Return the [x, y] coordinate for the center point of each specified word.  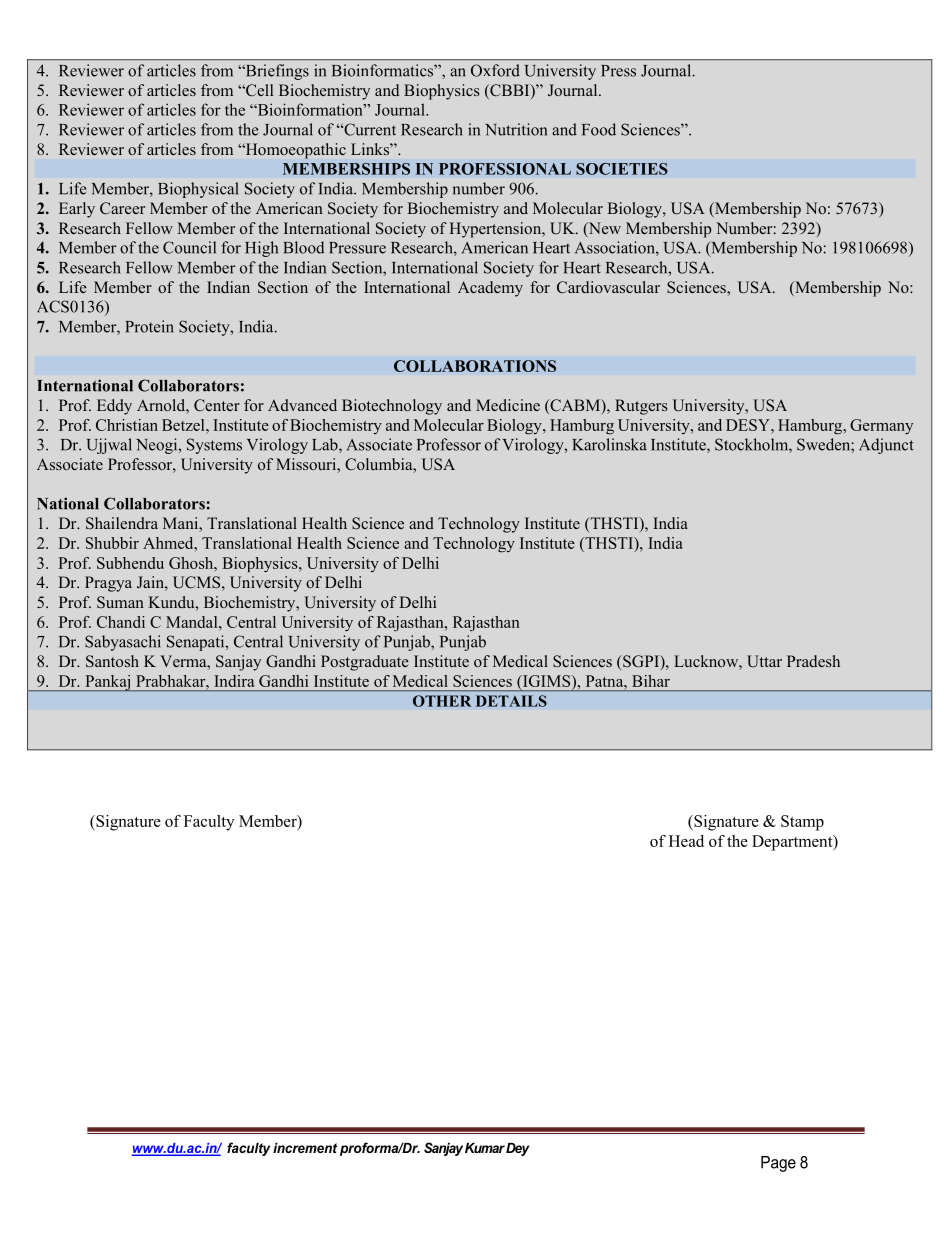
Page [778, 1164]
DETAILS [511, 701]
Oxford [495, 70]
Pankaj [108, 683]
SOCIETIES [622, 169]
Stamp [802, 823]
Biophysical [198, 190]
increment [305, 1148]
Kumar [485, 1148]
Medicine [508, 405]
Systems [214, 446]
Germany [881, 426]
